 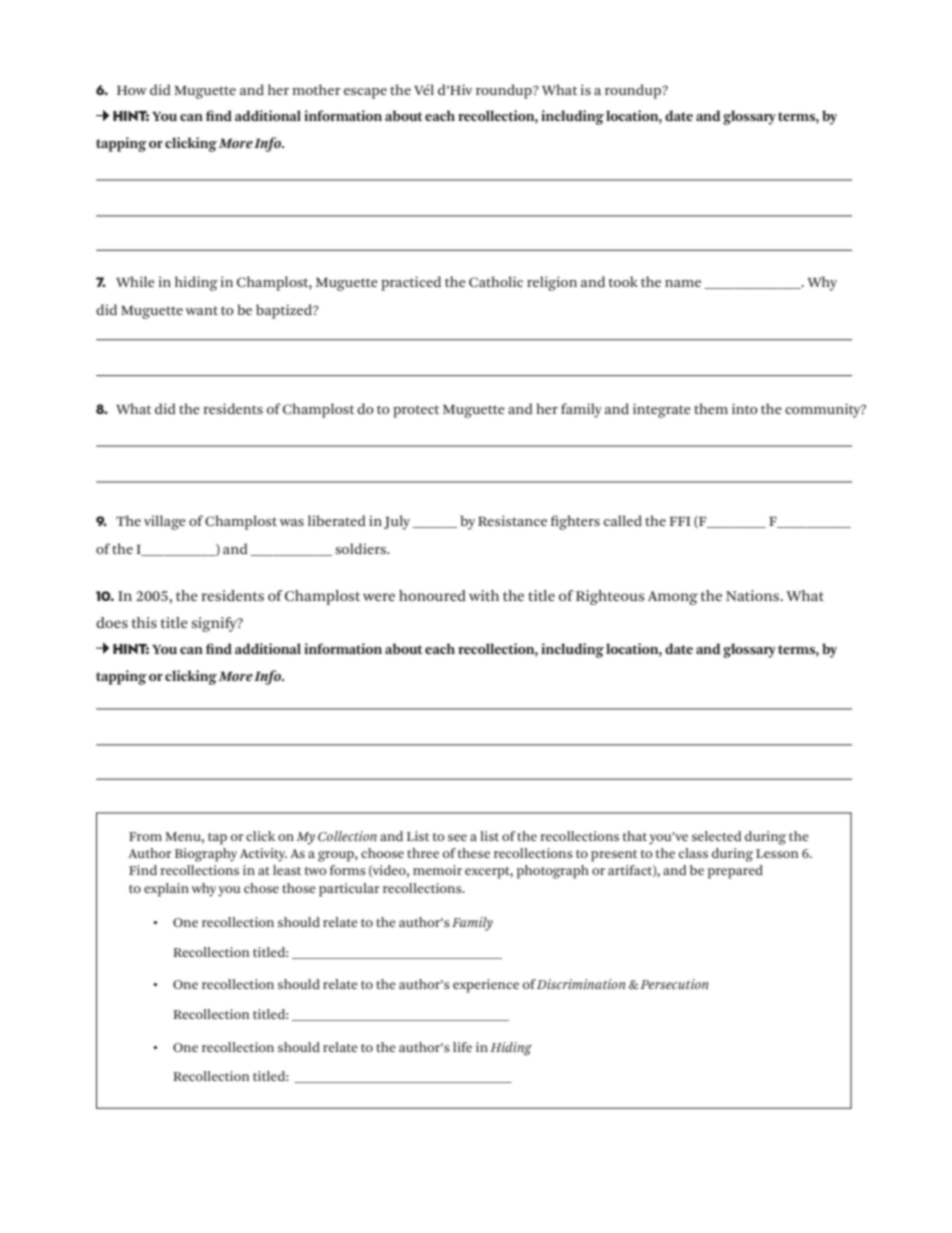 What do you see at coordinates (132, 90) in the screenshot?
I see `How` at bounding box center [132, 90].
